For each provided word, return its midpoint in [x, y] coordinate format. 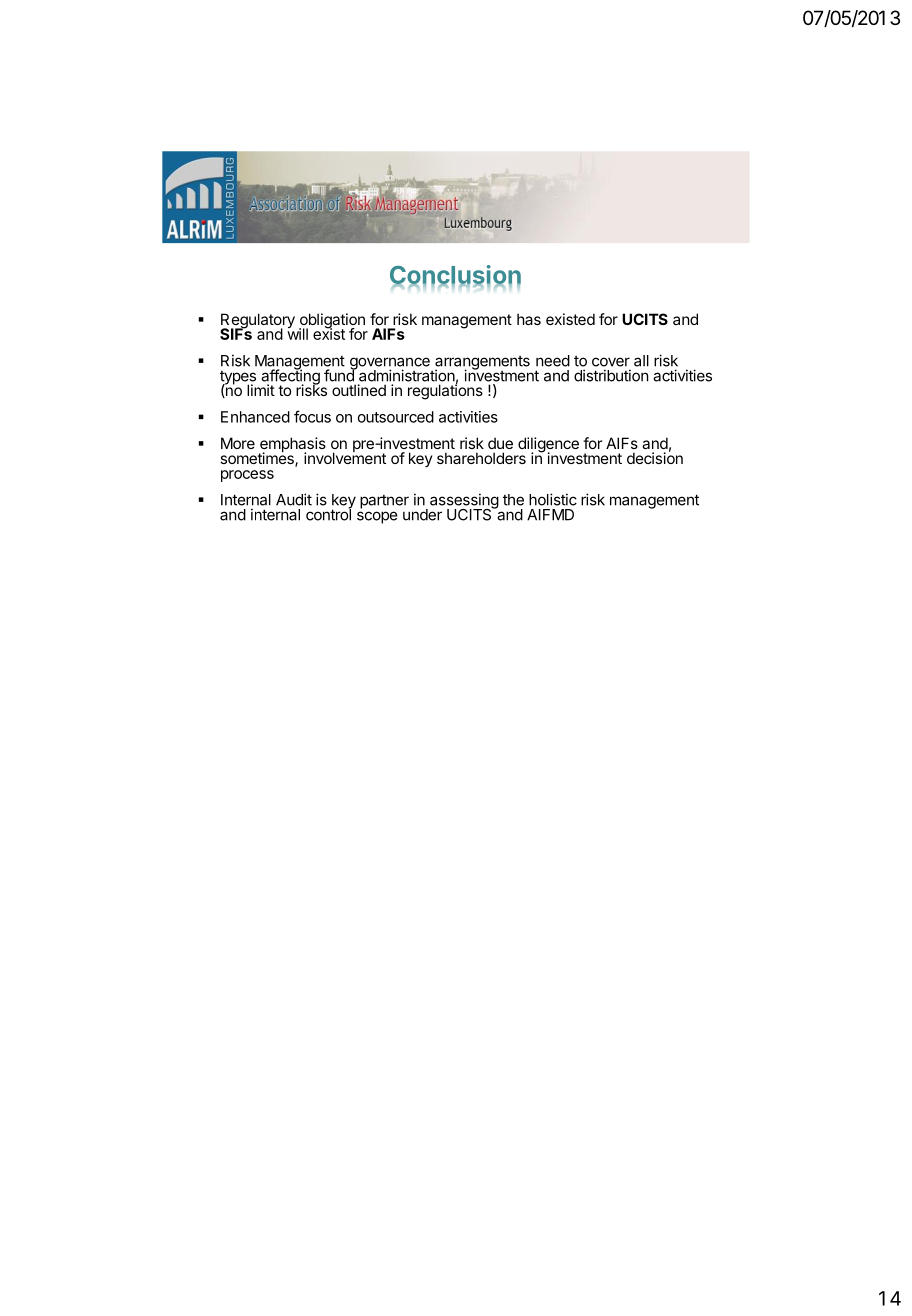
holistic [553, 499]
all [641, 361]
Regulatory [258, 322]
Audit [294, 499]
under [422, 515]
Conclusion [455, 276]
